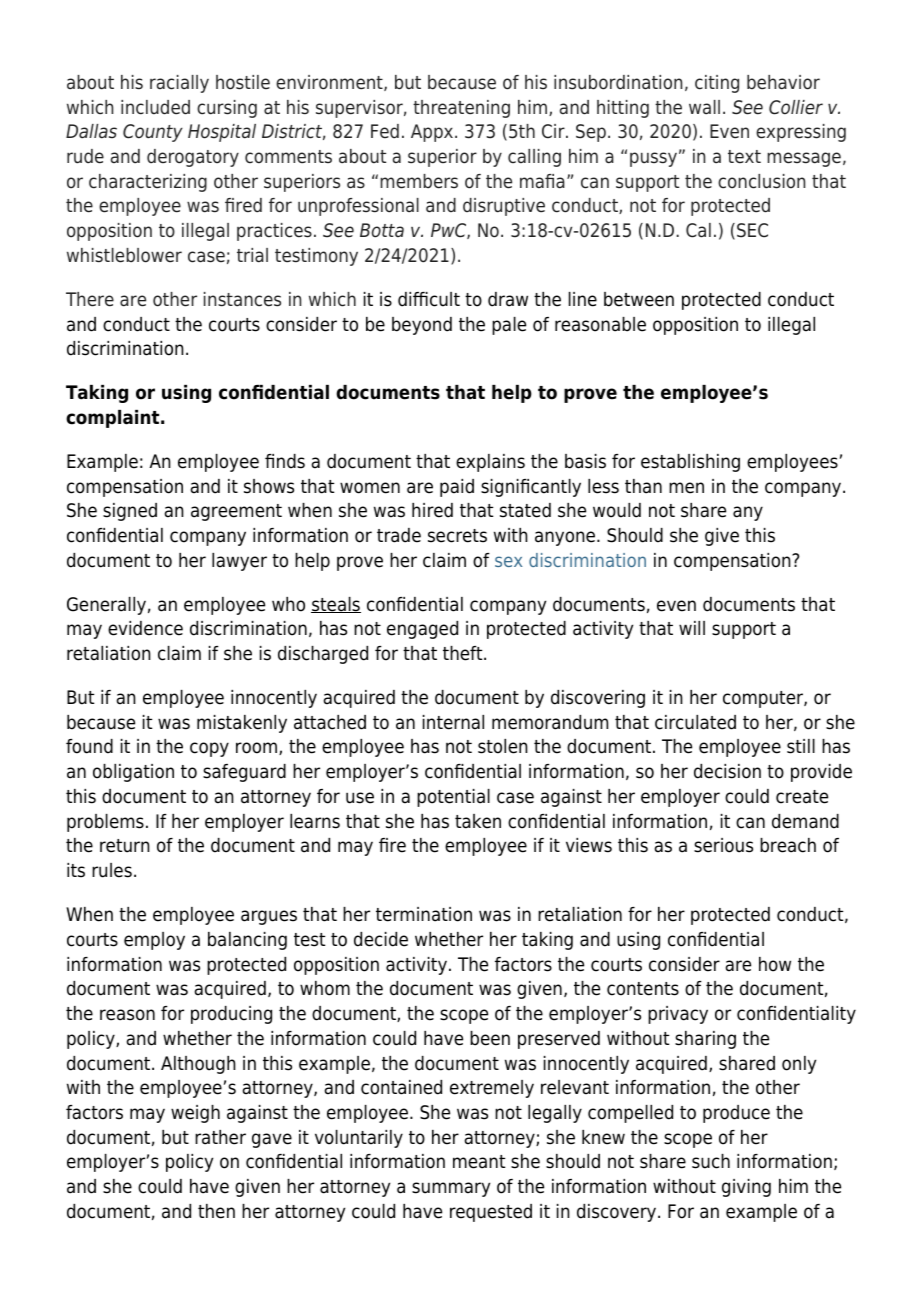  Describe the element at coordinates (451, 1189) in the document. I see `summary` at that location.
